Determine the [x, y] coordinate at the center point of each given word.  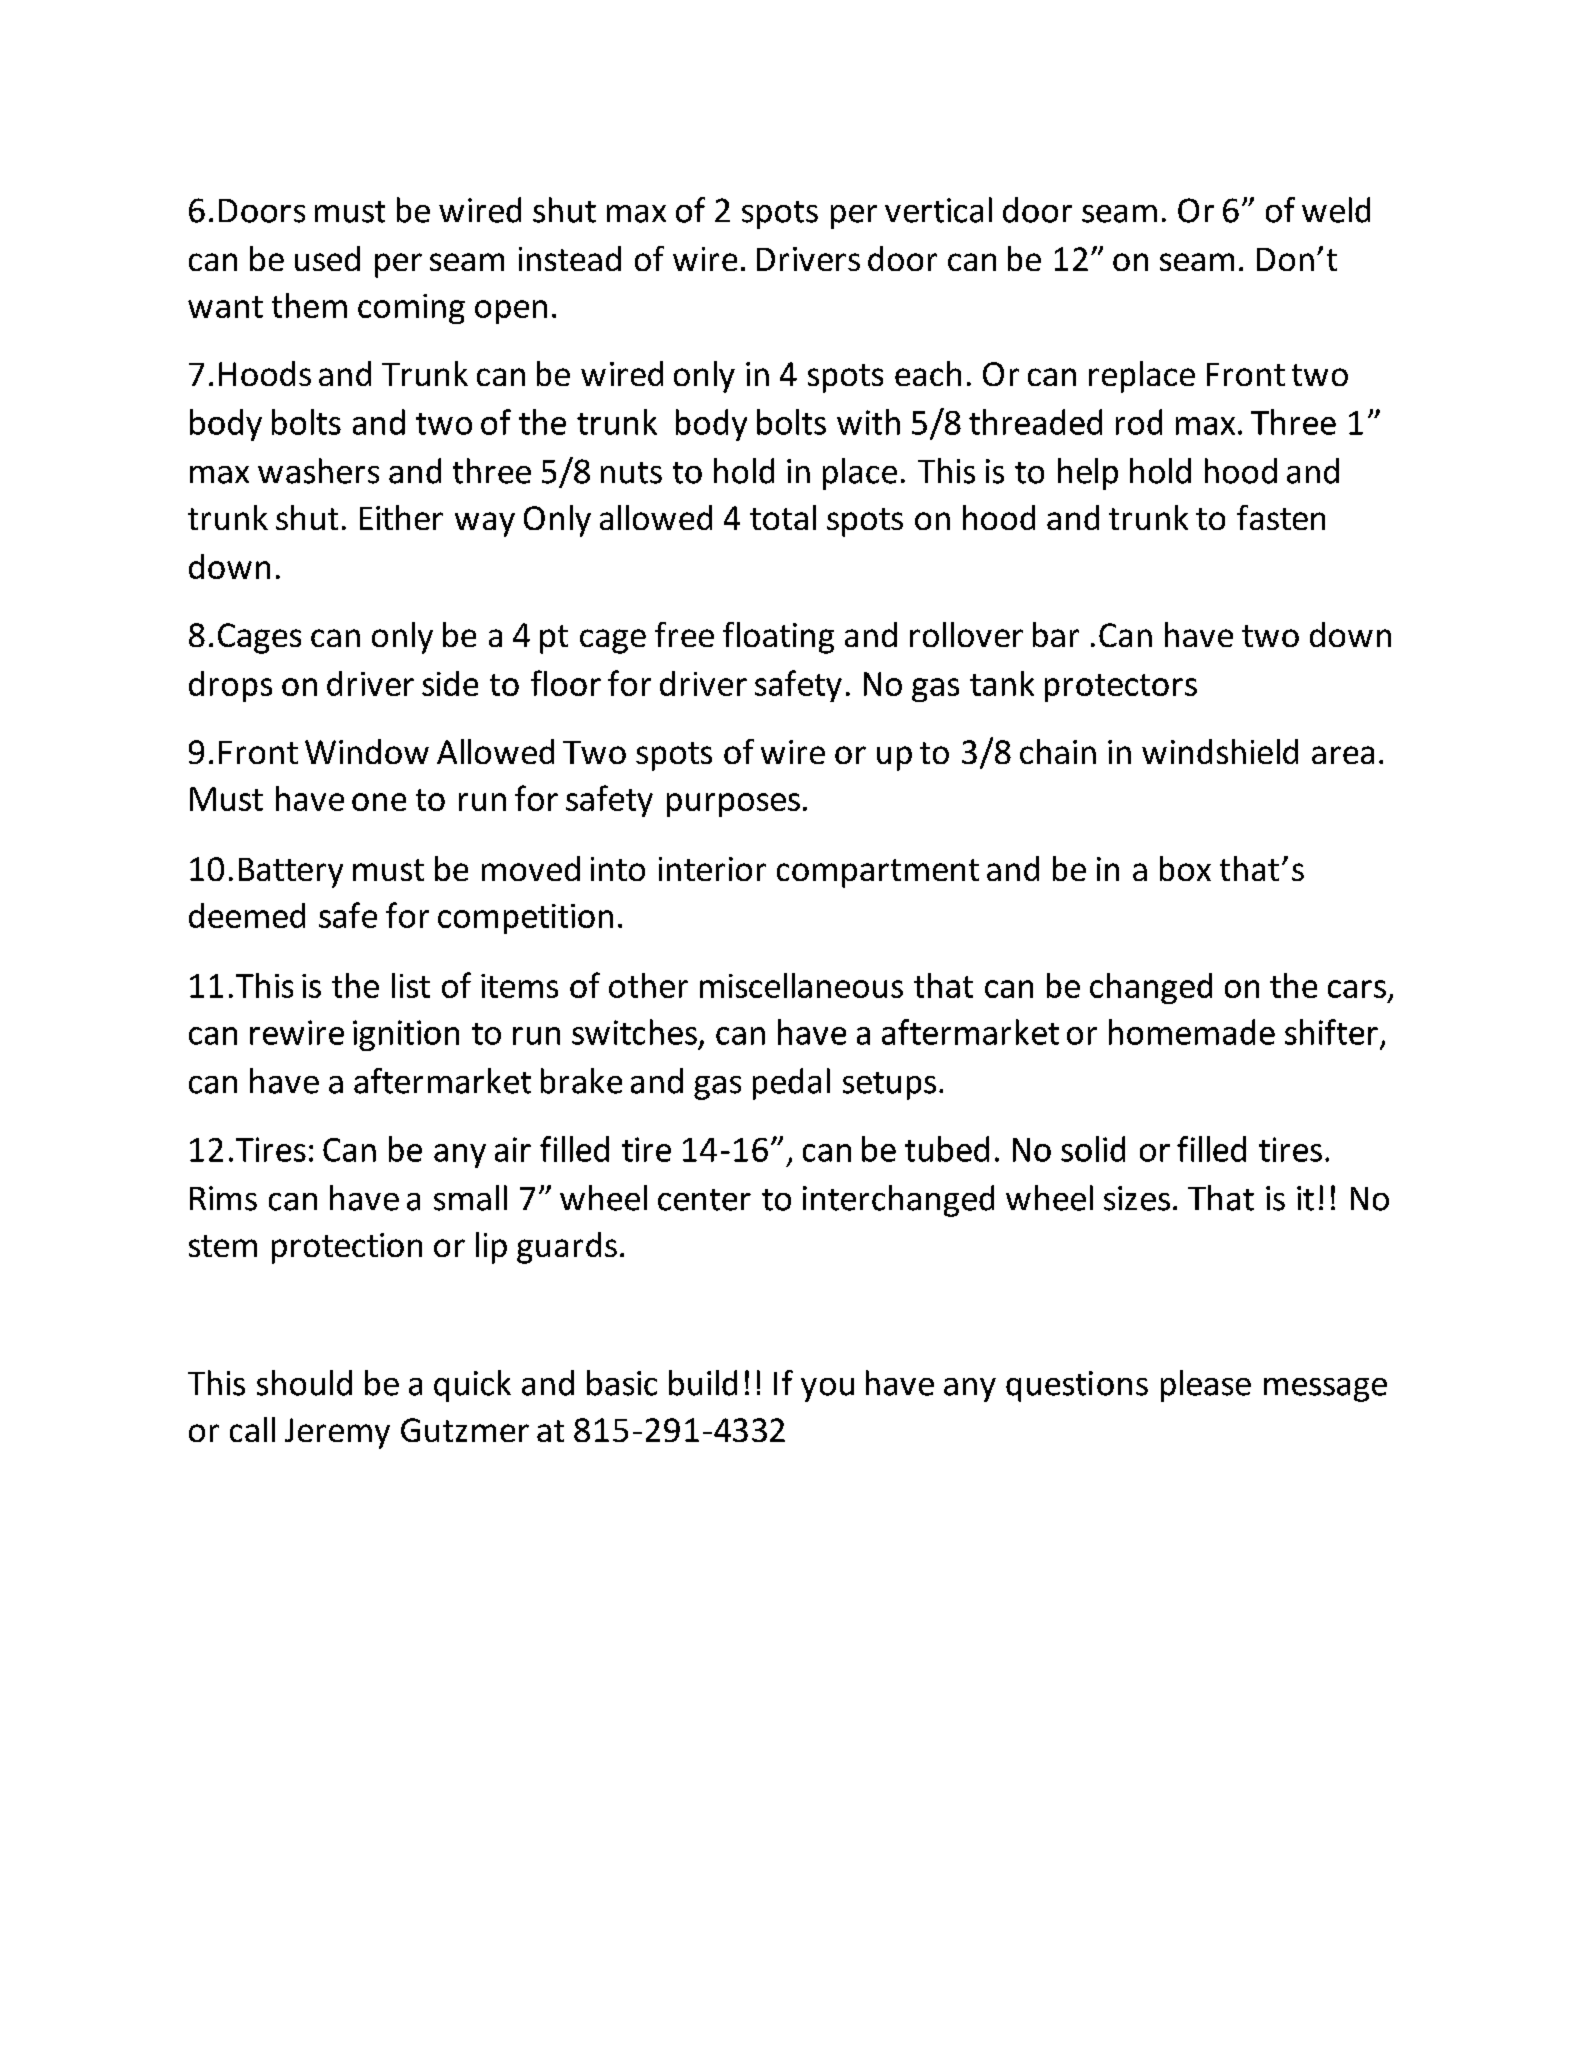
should [304, 1383]
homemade [1192, 1032]
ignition [406, 1035]
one [379, 802]
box [1185, 868]
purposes [733, 805]
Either [401, 517]
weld [1336, 210]
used [327, 258]
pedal [791, 1084]
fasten [1281, 517]
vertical [938, 210]
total [783, 517]
